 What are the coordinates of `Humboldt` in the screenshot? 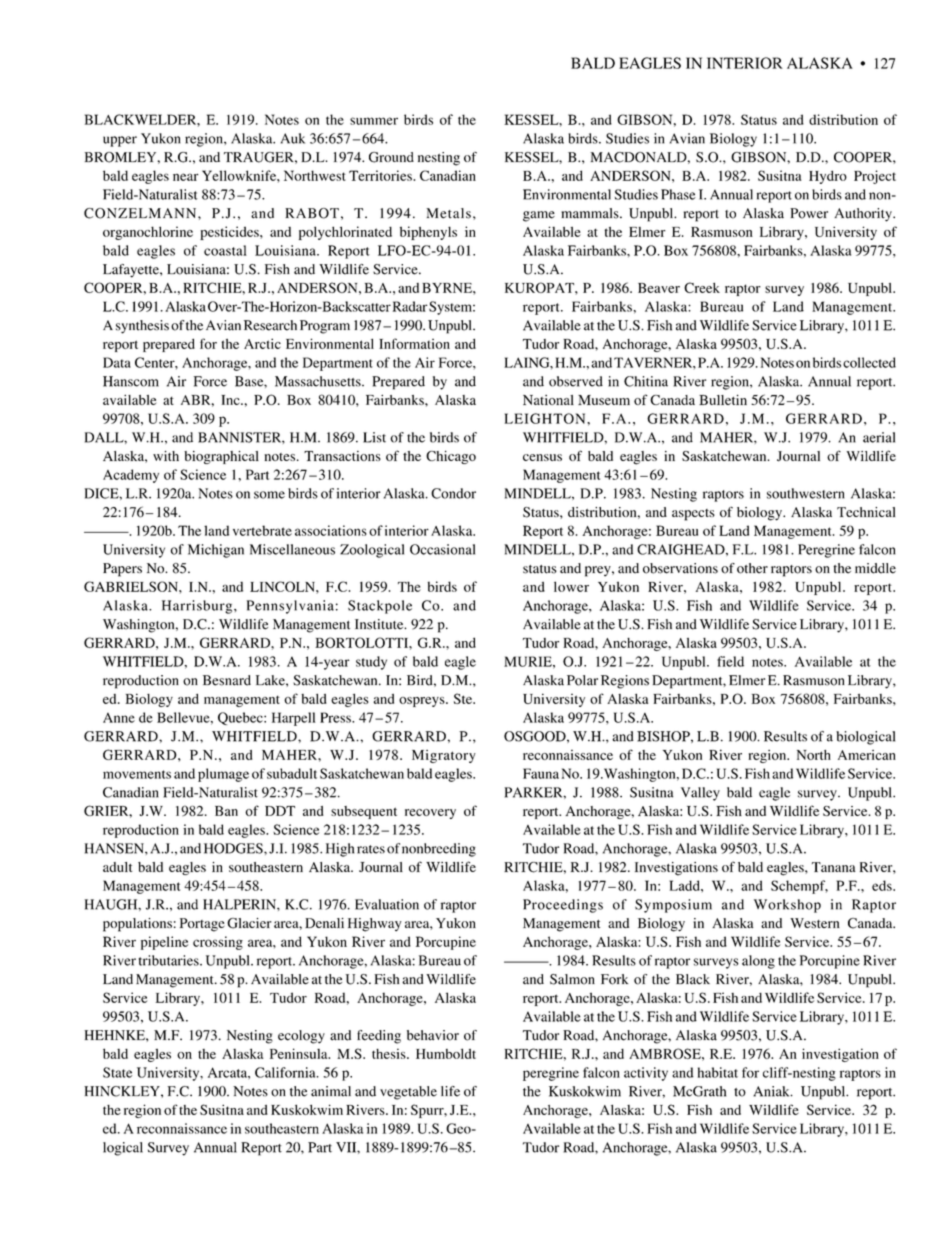 It's located at (446, 1053).
